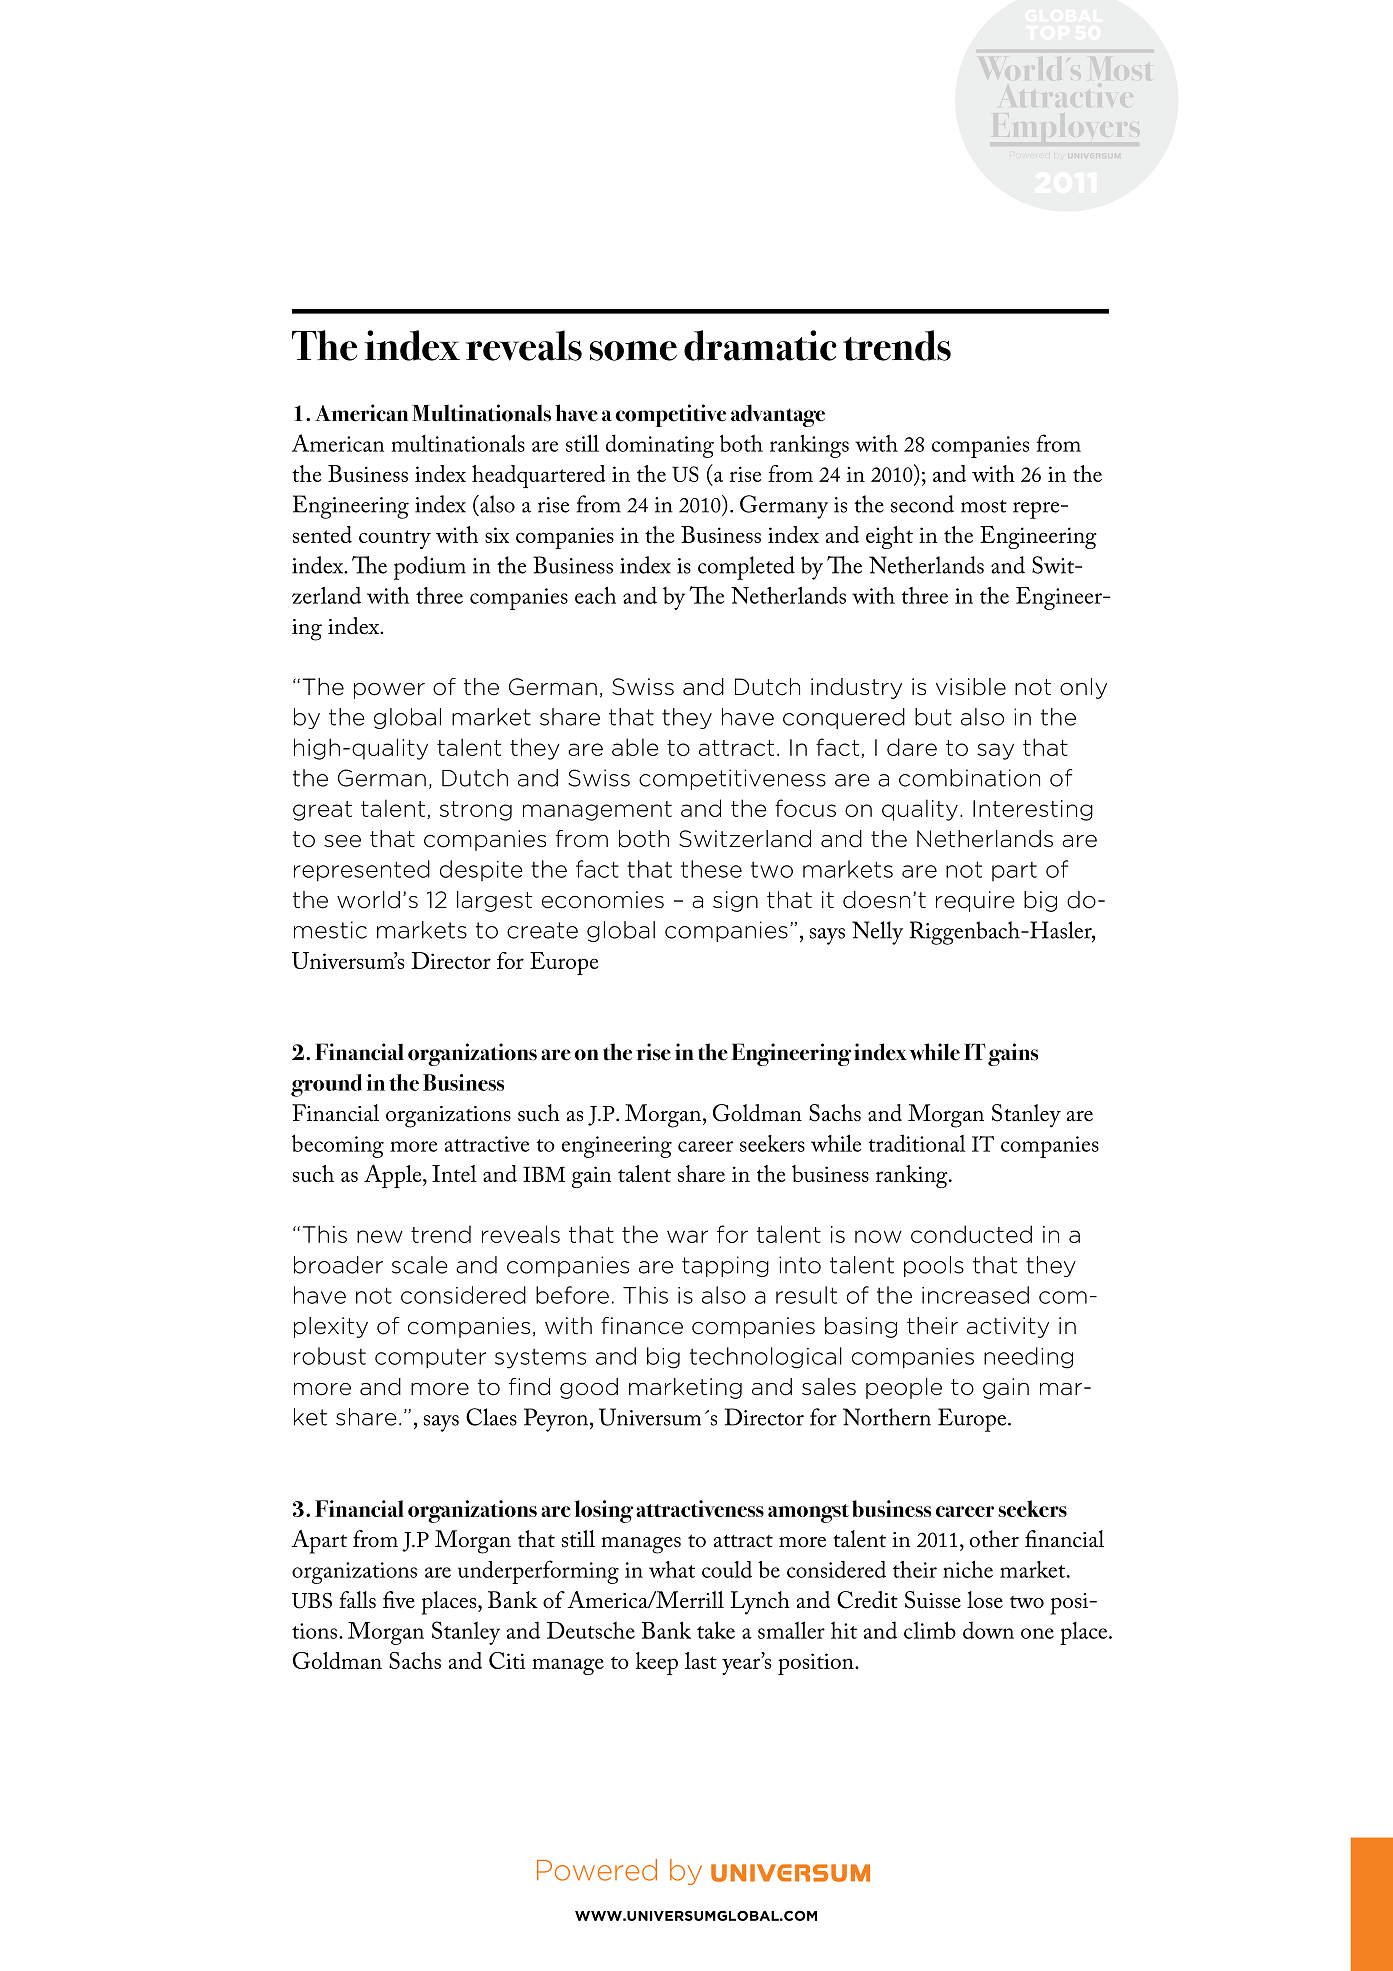 Image resolution: width=1393 pixels, height=1971 pixels. Describe the element at coordinates (716, 1630) in the screenshot. I see `take` at that location.
